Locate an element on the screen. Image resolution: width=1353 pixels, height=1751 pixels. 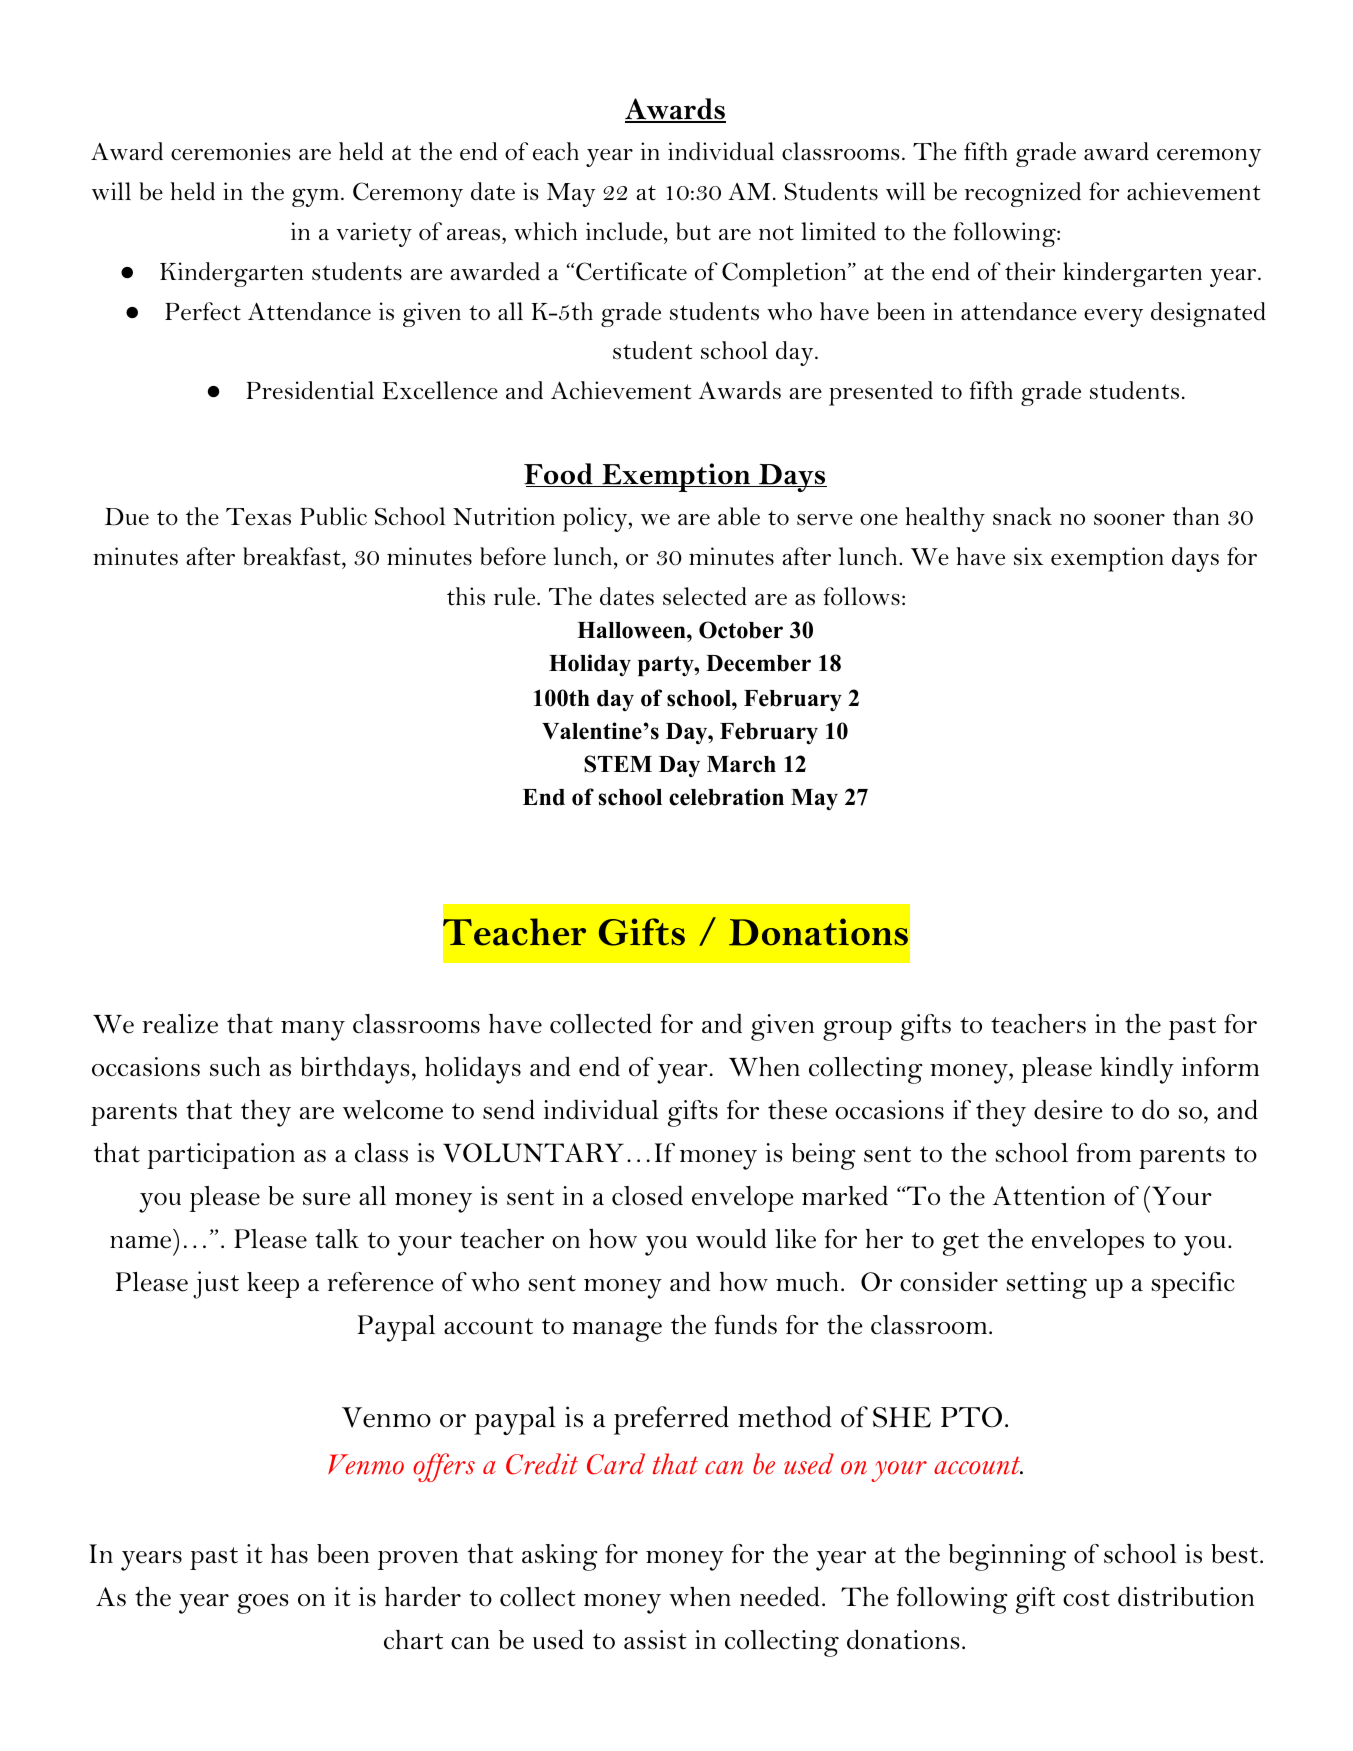
these is located at coordinates (797, 1110).
